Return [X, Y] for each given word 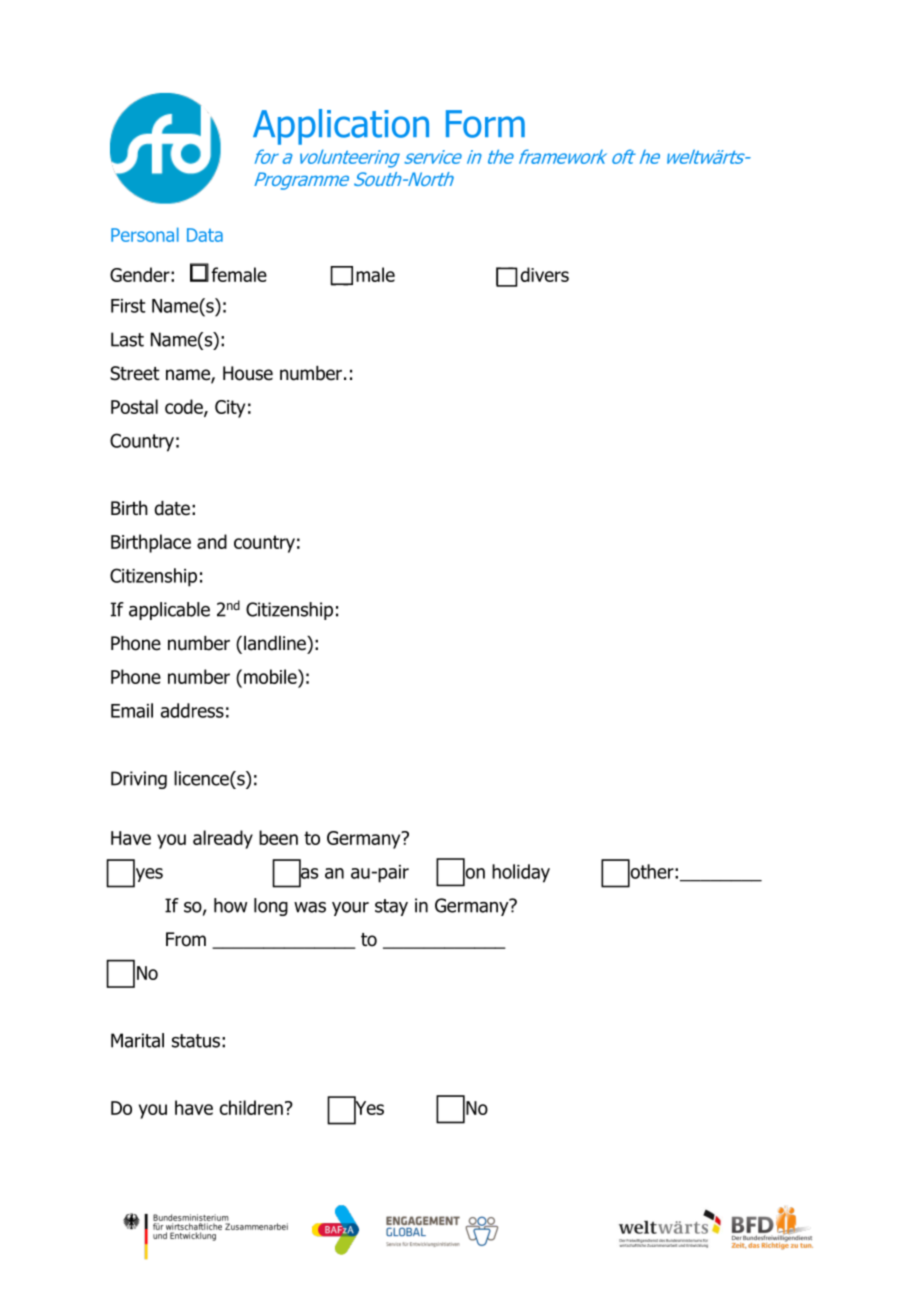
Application [341, 127]
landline [276, 643]
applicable [169, 611]
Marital [137, 1040]
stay [391, 907]
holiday [521, 873]
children [251, 1107]
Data [205, 235]
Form [485, 124]
